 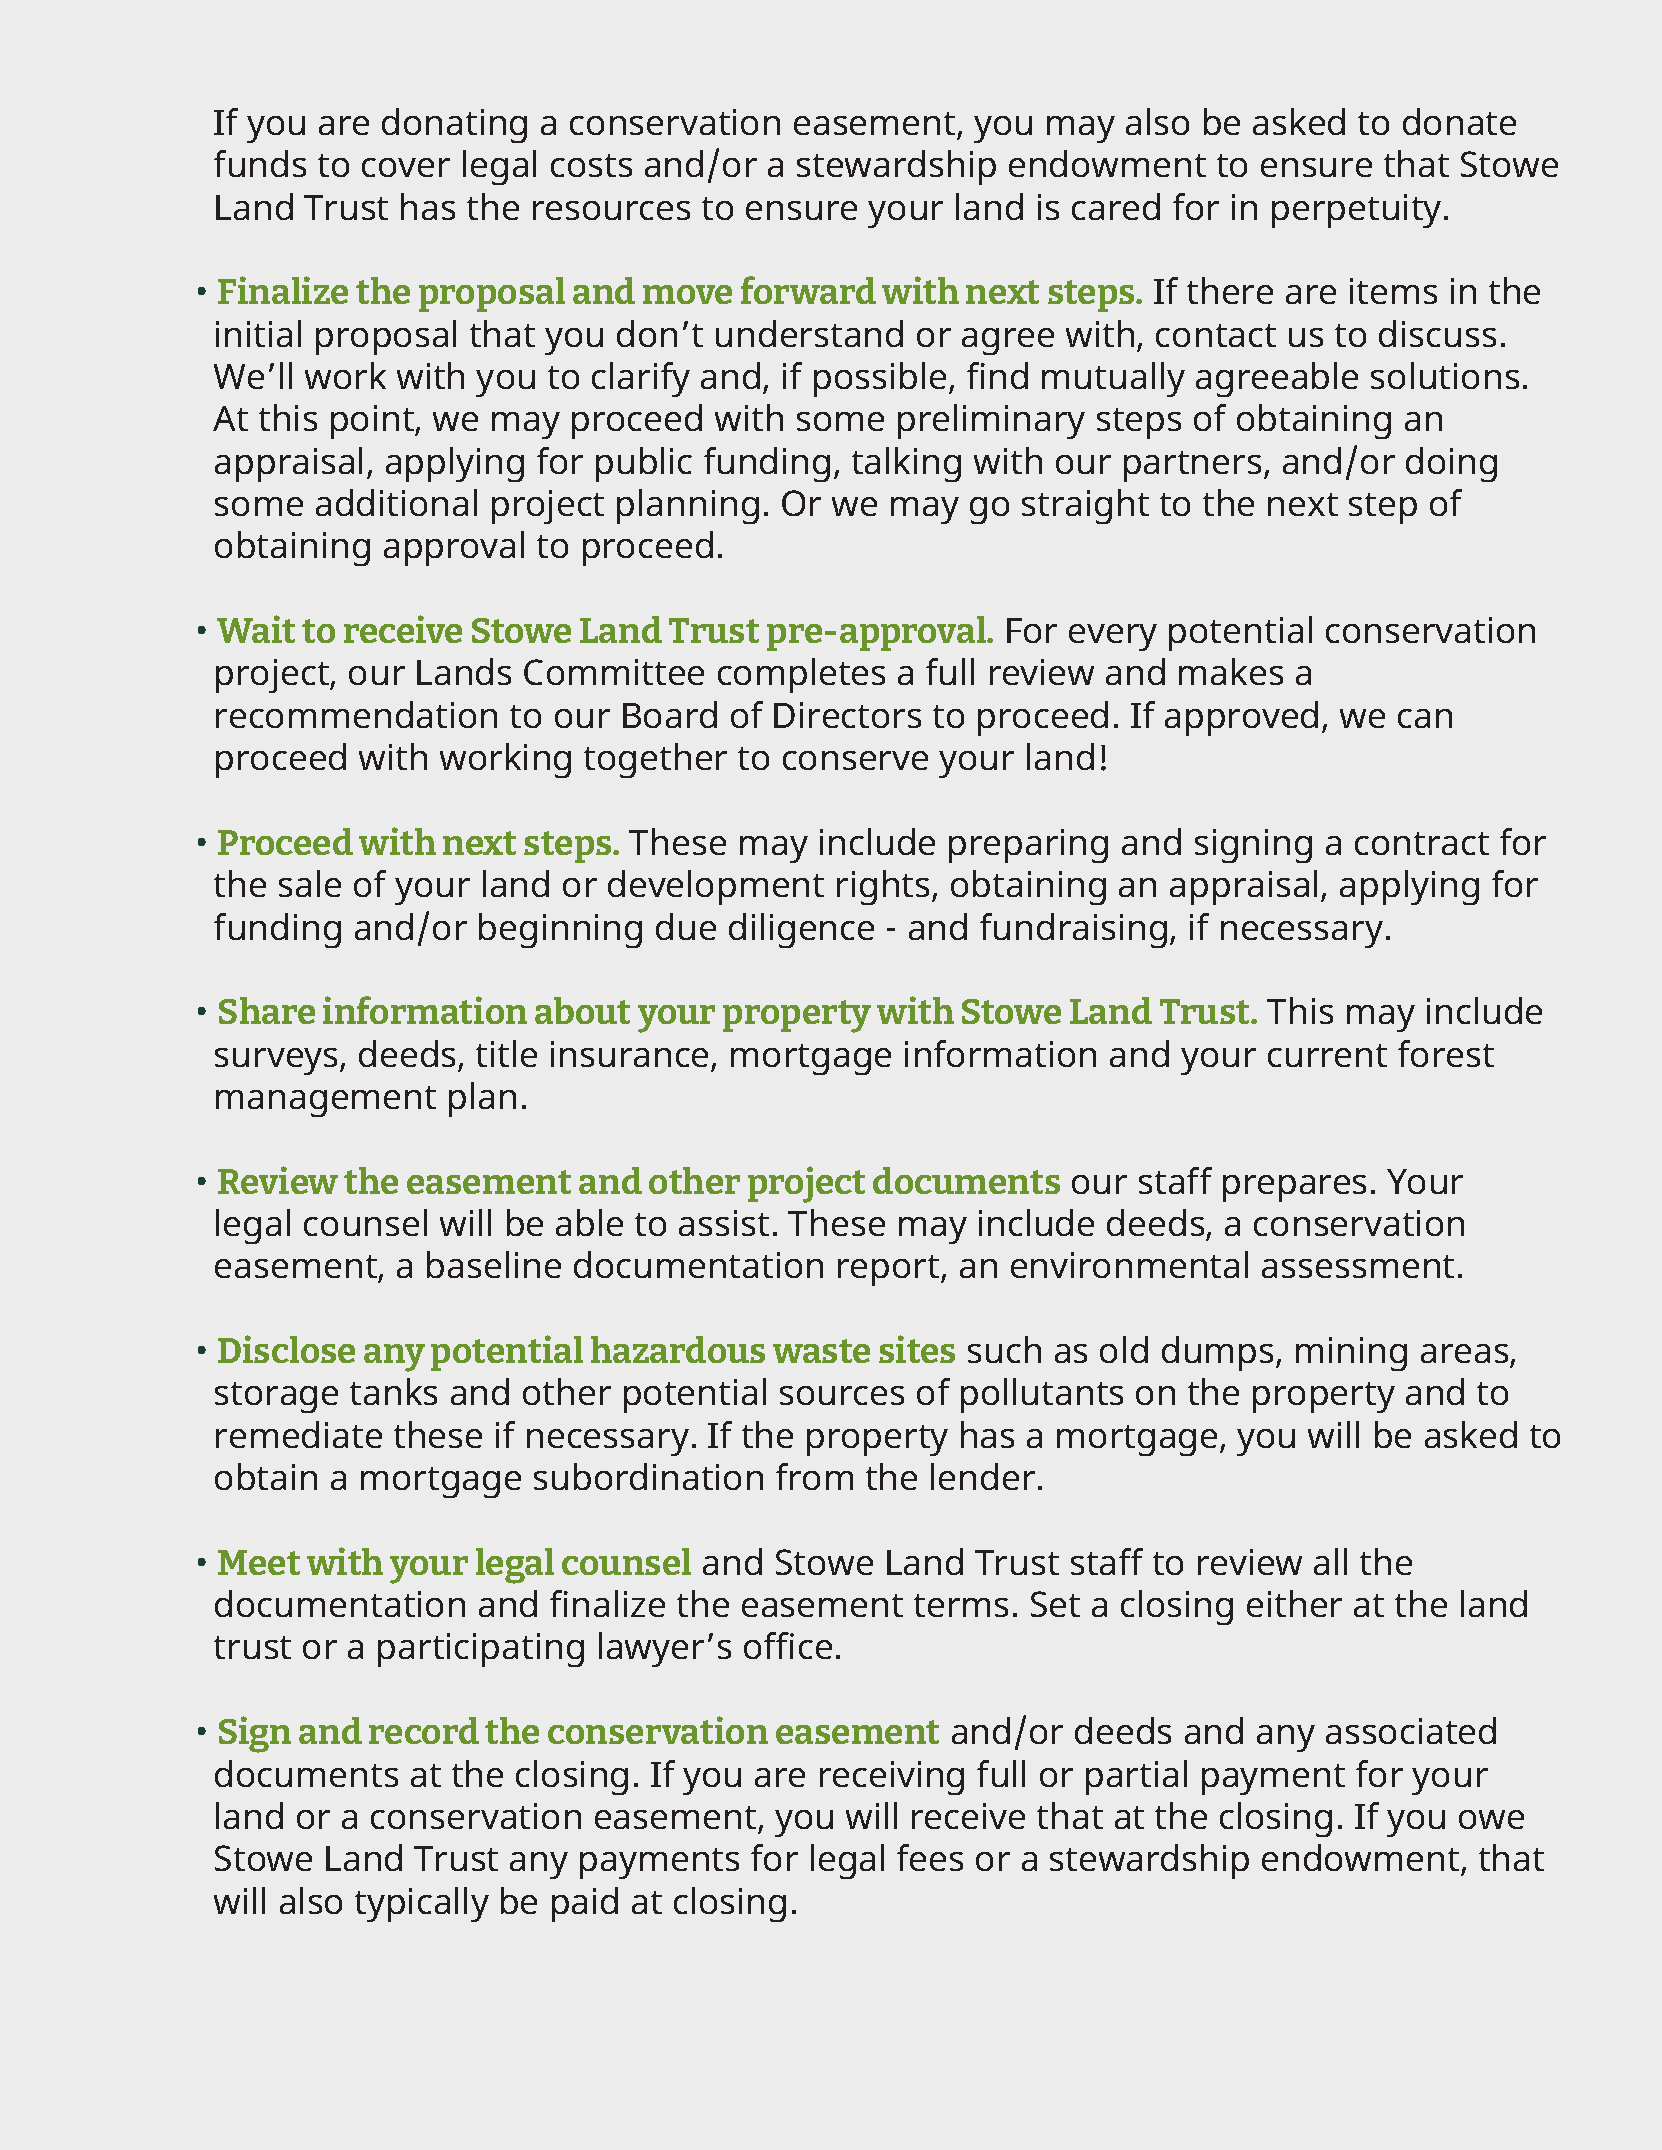 What do you see at coordinates (1327, 1055) in the image?
I see `current` at bounding box center [1327, 1055].
